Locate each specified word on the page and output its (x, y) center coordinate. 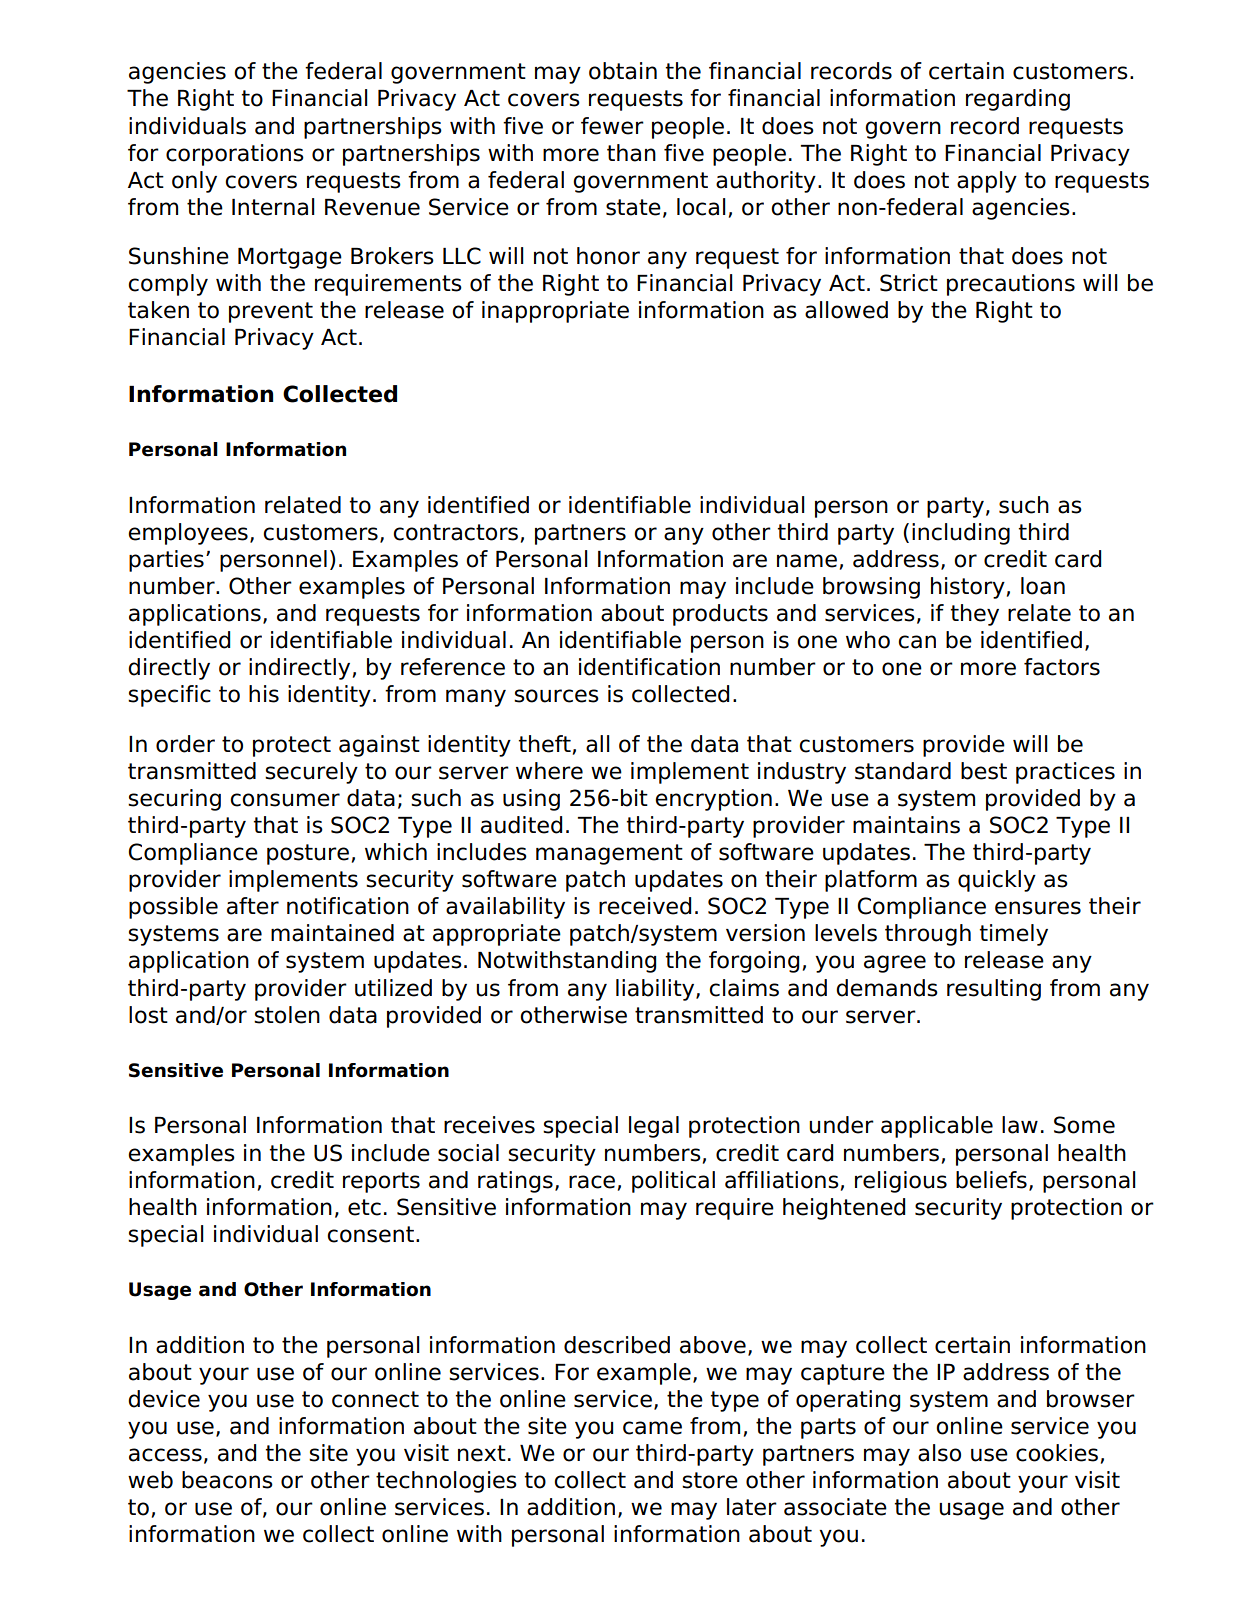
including (961, 534)
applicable (937, 1127)
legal (654, 1127)
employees (188, 534)
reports (381, 1182)
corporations (235, 155)
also (939, 1453)
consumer (285, 800)
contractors (455, 532)
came (652, 1428)
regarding (1018, 100)
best (984, 771)
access (165, 1455)
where (549, 771)
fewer (612, 126)
